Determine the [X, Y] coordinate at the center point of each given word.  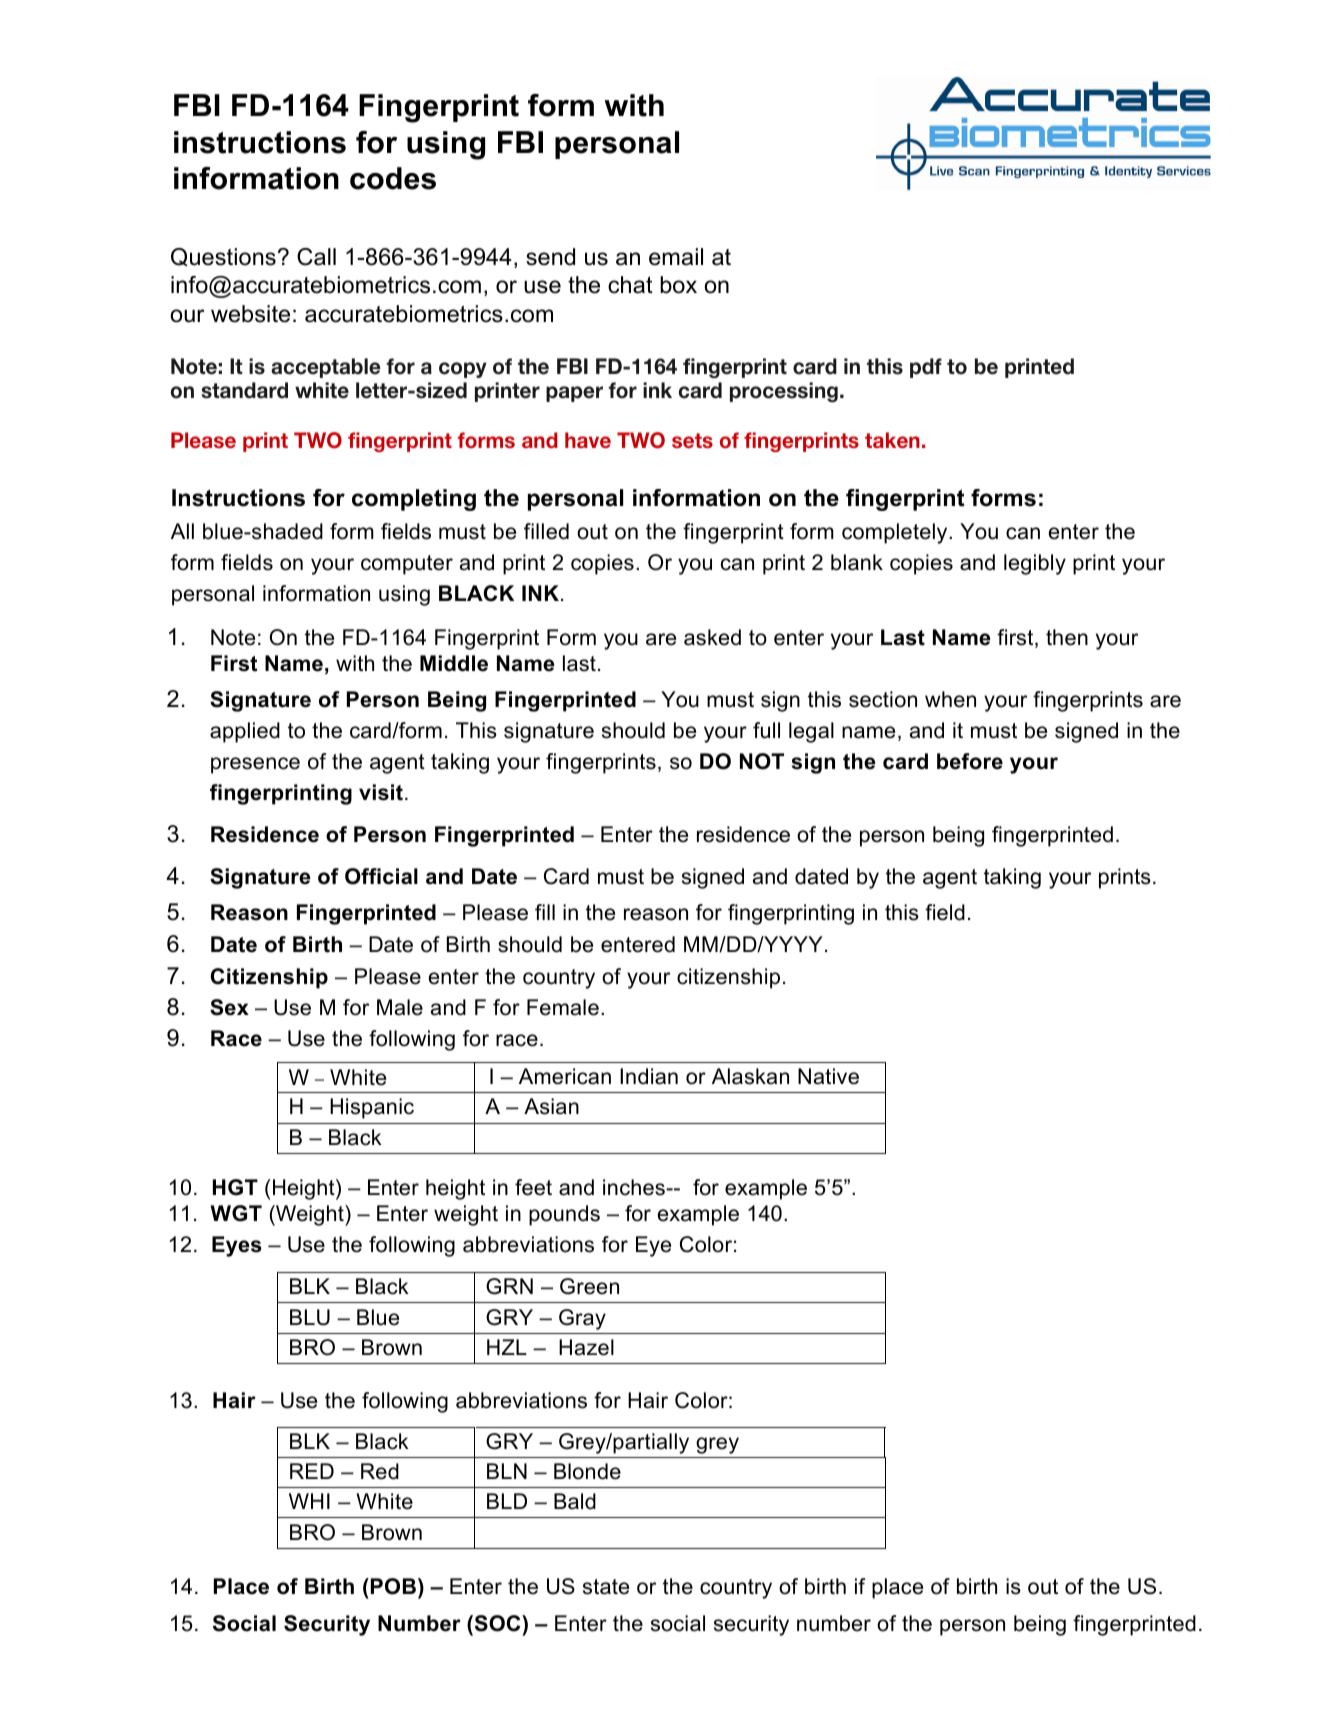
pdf [926, 368]
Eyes [237, 1246]
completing [414, 500]
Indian [649, 1076]
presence [255, 765]
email [676, 257]
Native [828, 1076]
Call [316, 257]
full [766, 730]
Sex [229, 1007]
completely [896, 533]
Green [589, 1286]
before [970, 761]
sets [692, 440]
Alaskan [750, 1076]
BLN [507, 1471]
